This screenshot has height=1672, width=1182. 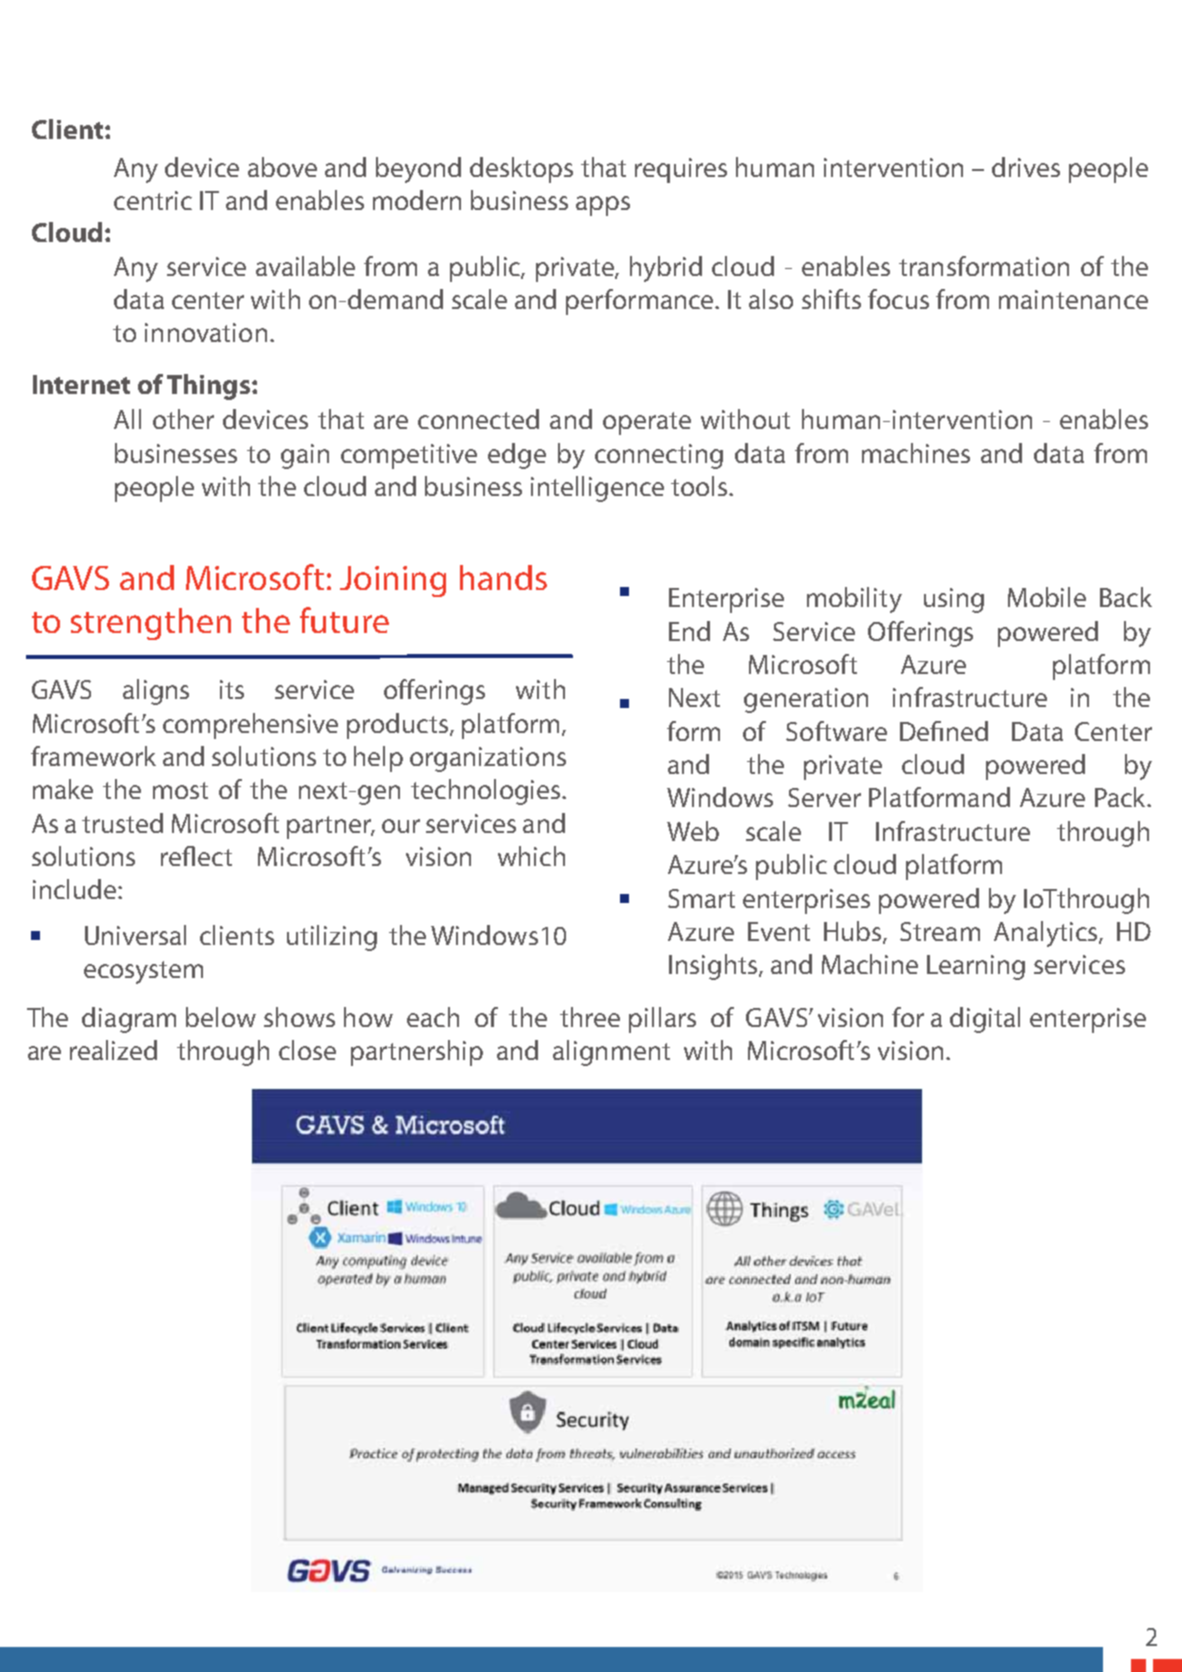 I want to click on apps, so click(x=603, y=206).
